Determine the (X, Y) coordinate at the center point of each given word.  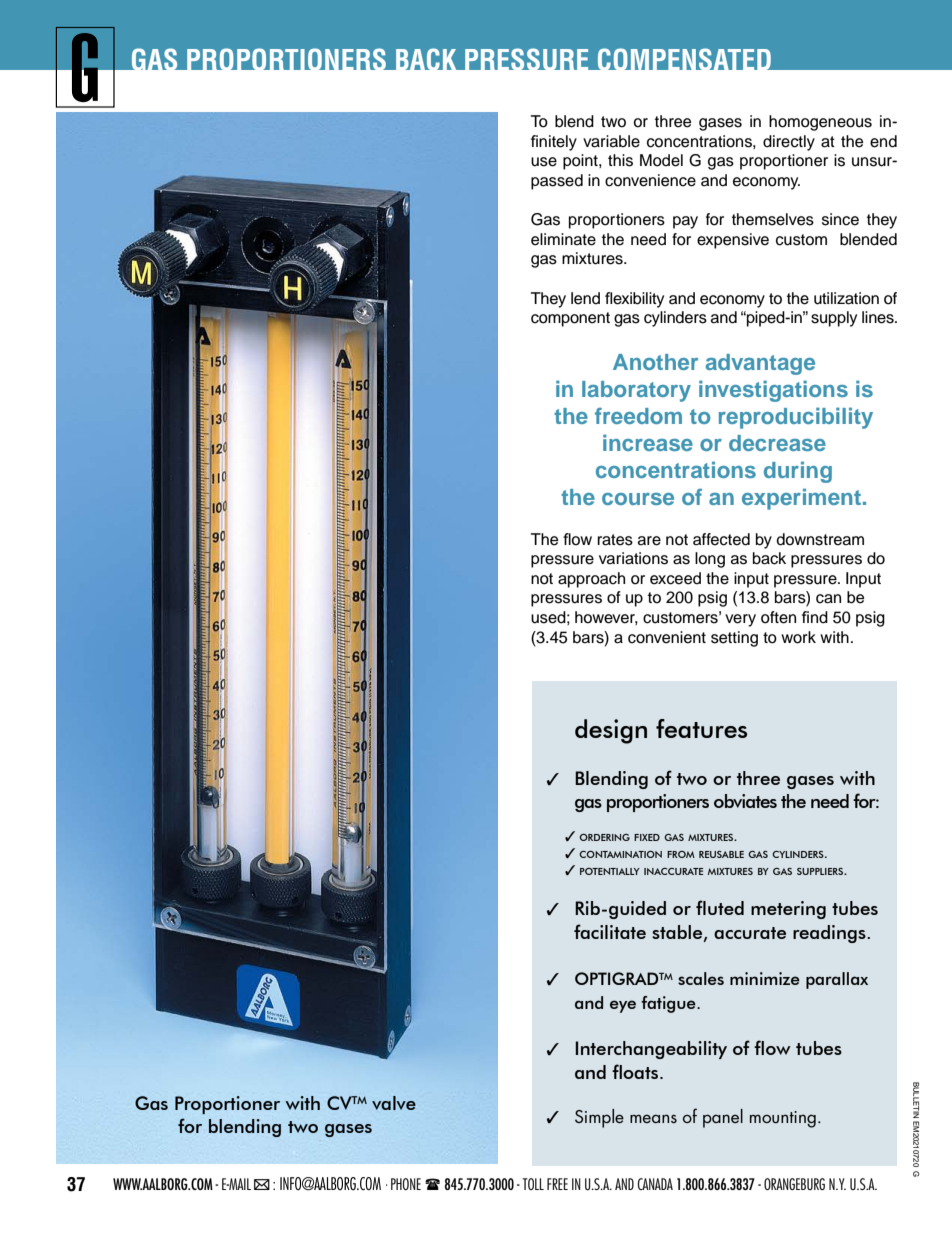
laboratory (636, 391)
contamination (620, 854)
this (620, 160)
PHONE (406, 1184)
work (798, 637)
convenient (667, 637)
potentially (610, 871)
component (570, 319)
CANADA (655, 1184)
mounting (783, 1119)
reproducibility (796, 418)
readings (830, 934)
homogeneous (820, 123)
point (581, 162)
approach (591, 580)
